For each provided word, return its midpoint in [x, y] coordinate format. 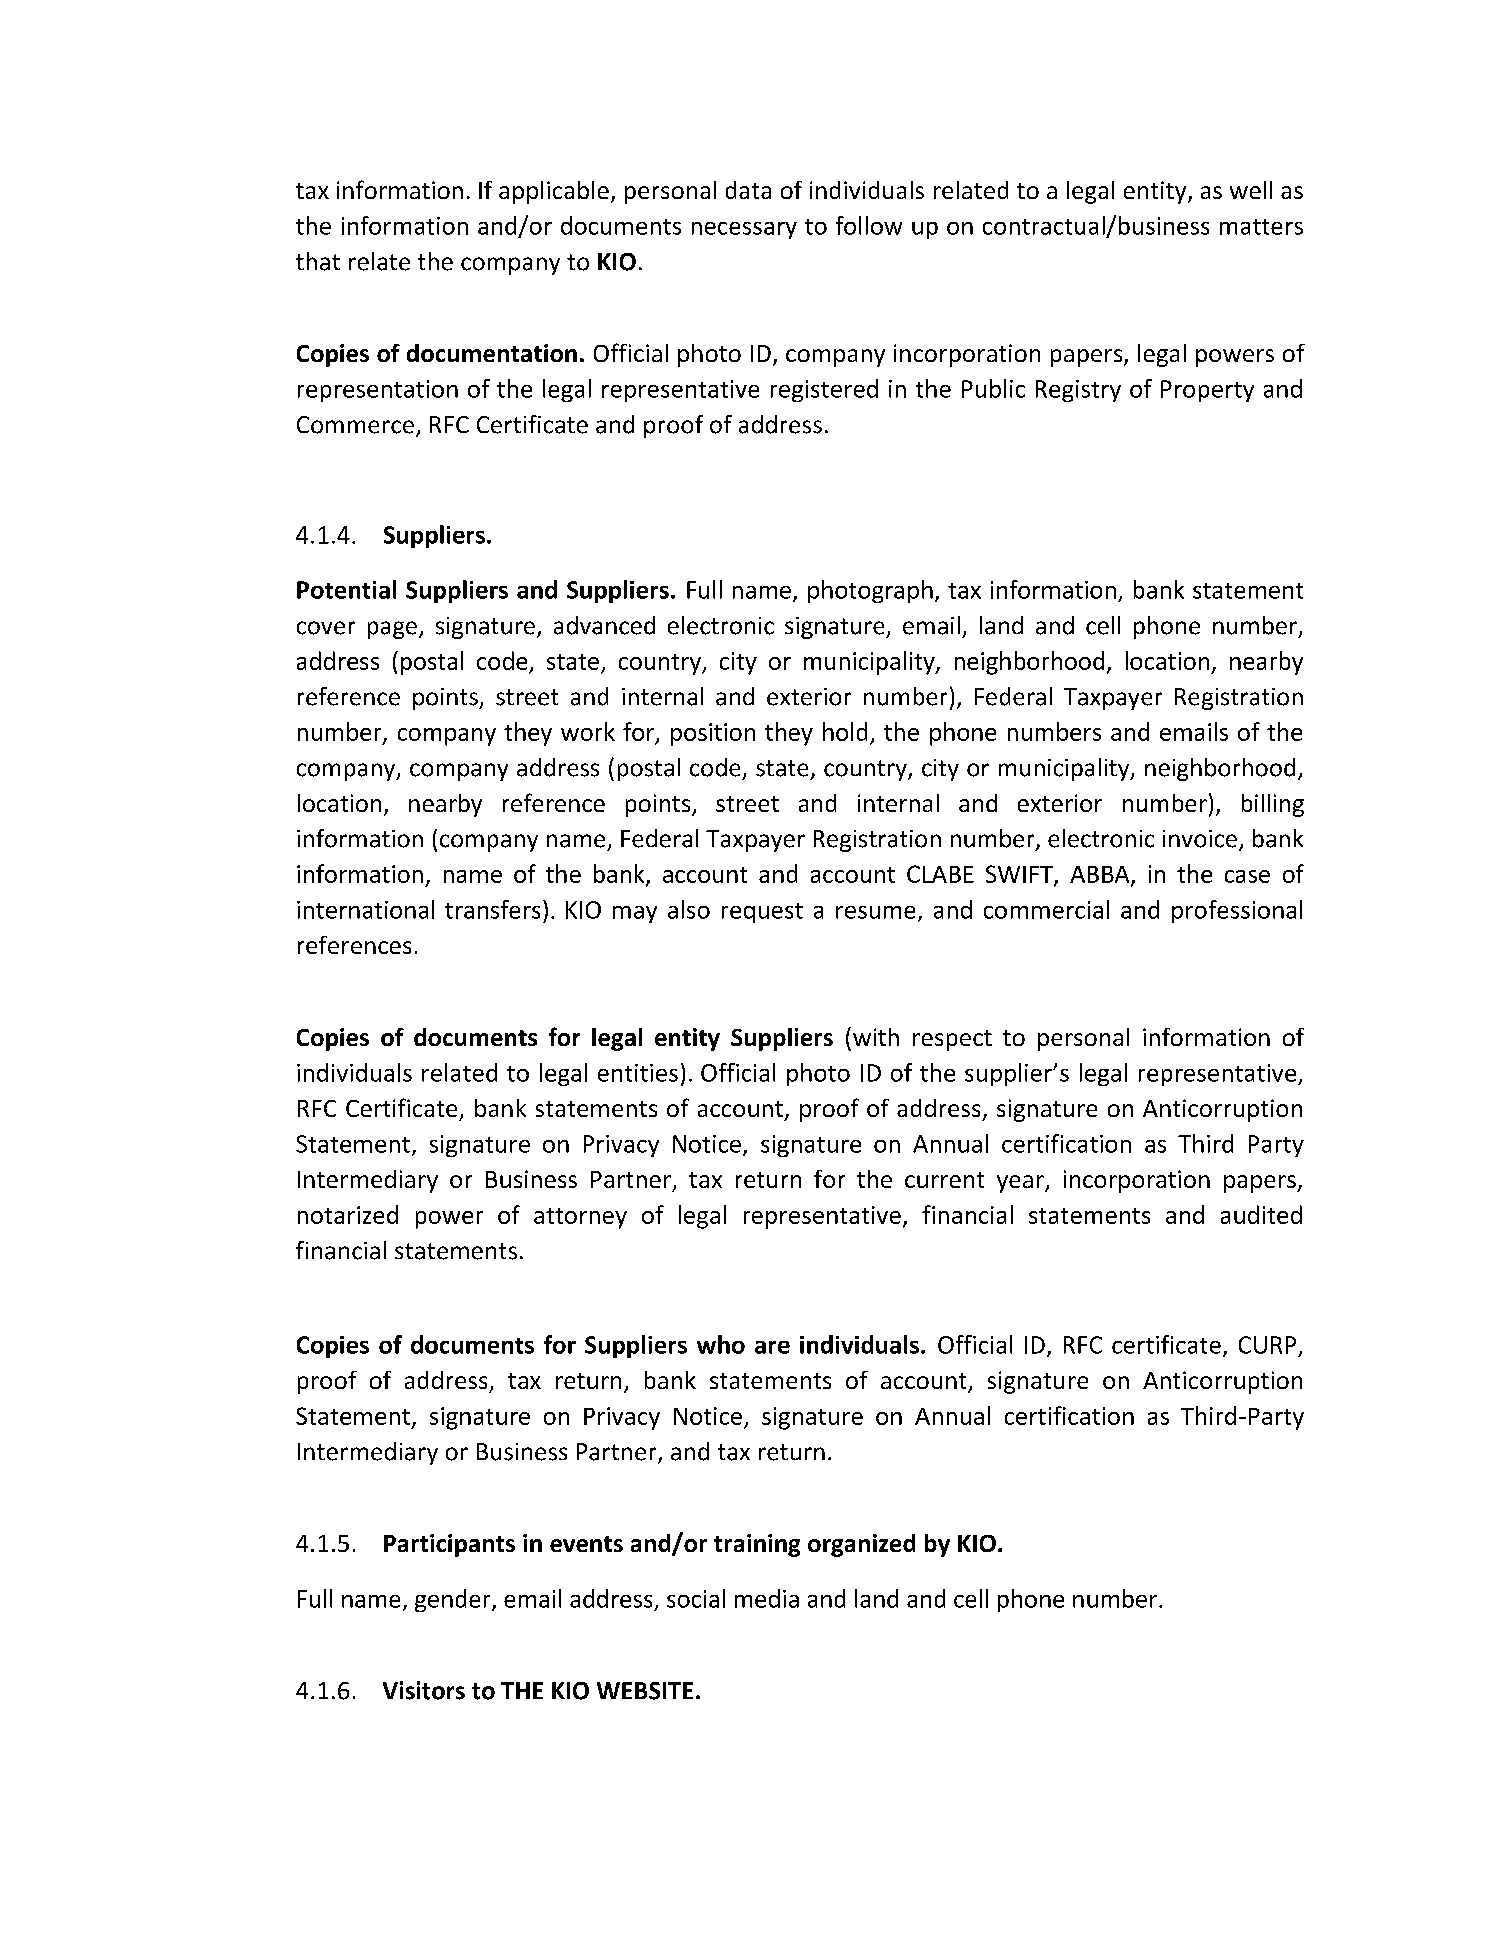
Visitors [424, 1690]
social [696, 1598]
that [318, 261]
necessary [744, 230]
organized [861, 1545]
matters [1261, 227]
